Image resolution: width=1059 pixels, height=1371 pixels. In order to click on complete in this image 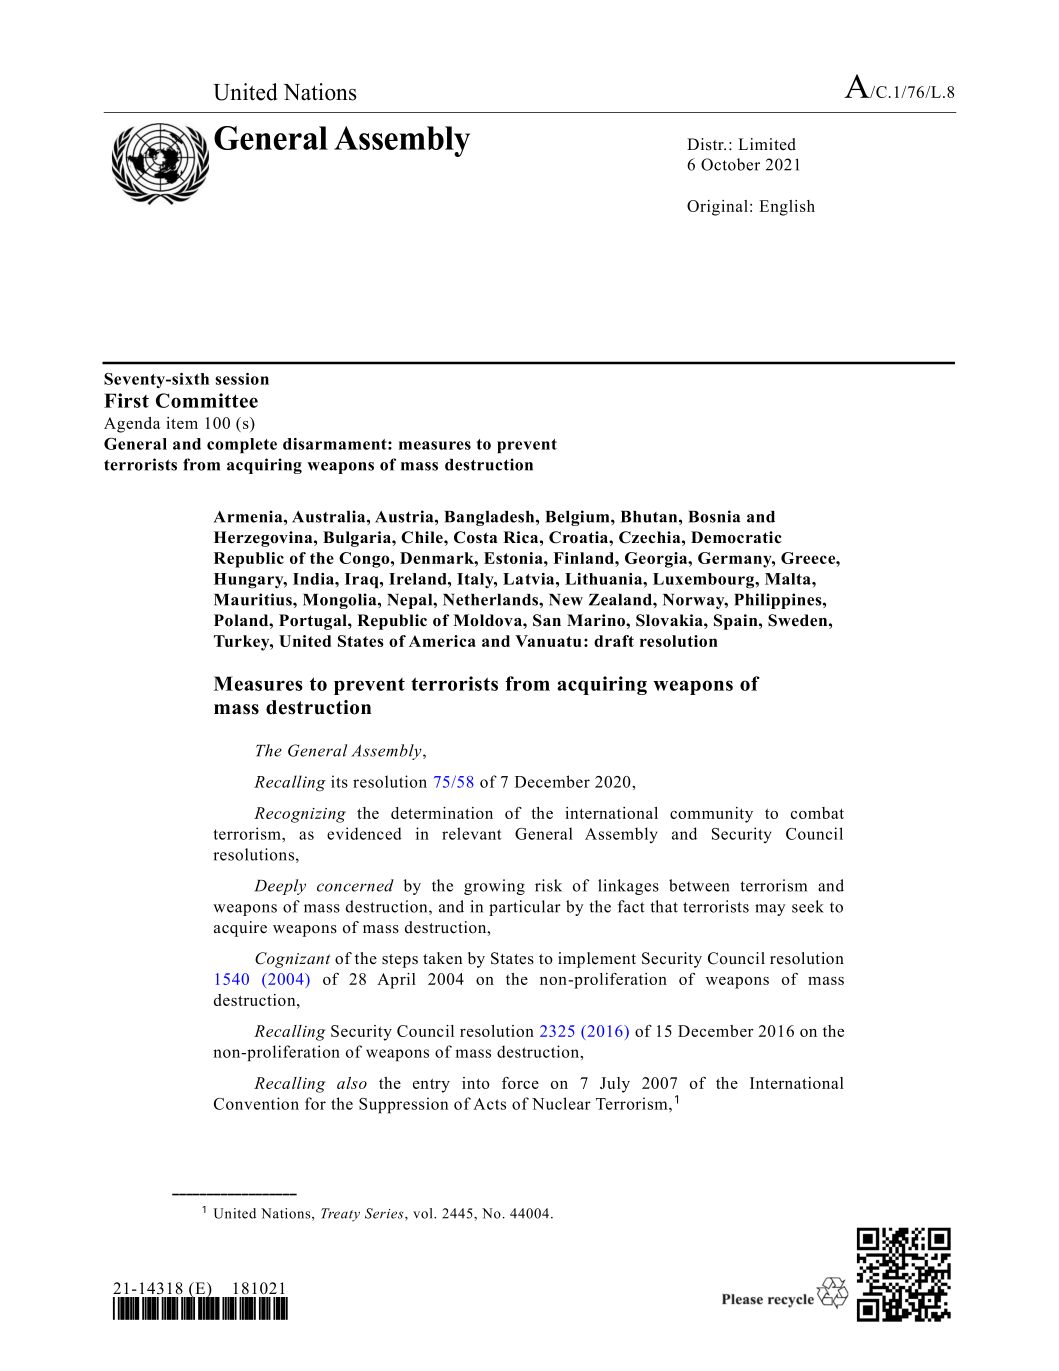, I will do `click(242, 445)`.
